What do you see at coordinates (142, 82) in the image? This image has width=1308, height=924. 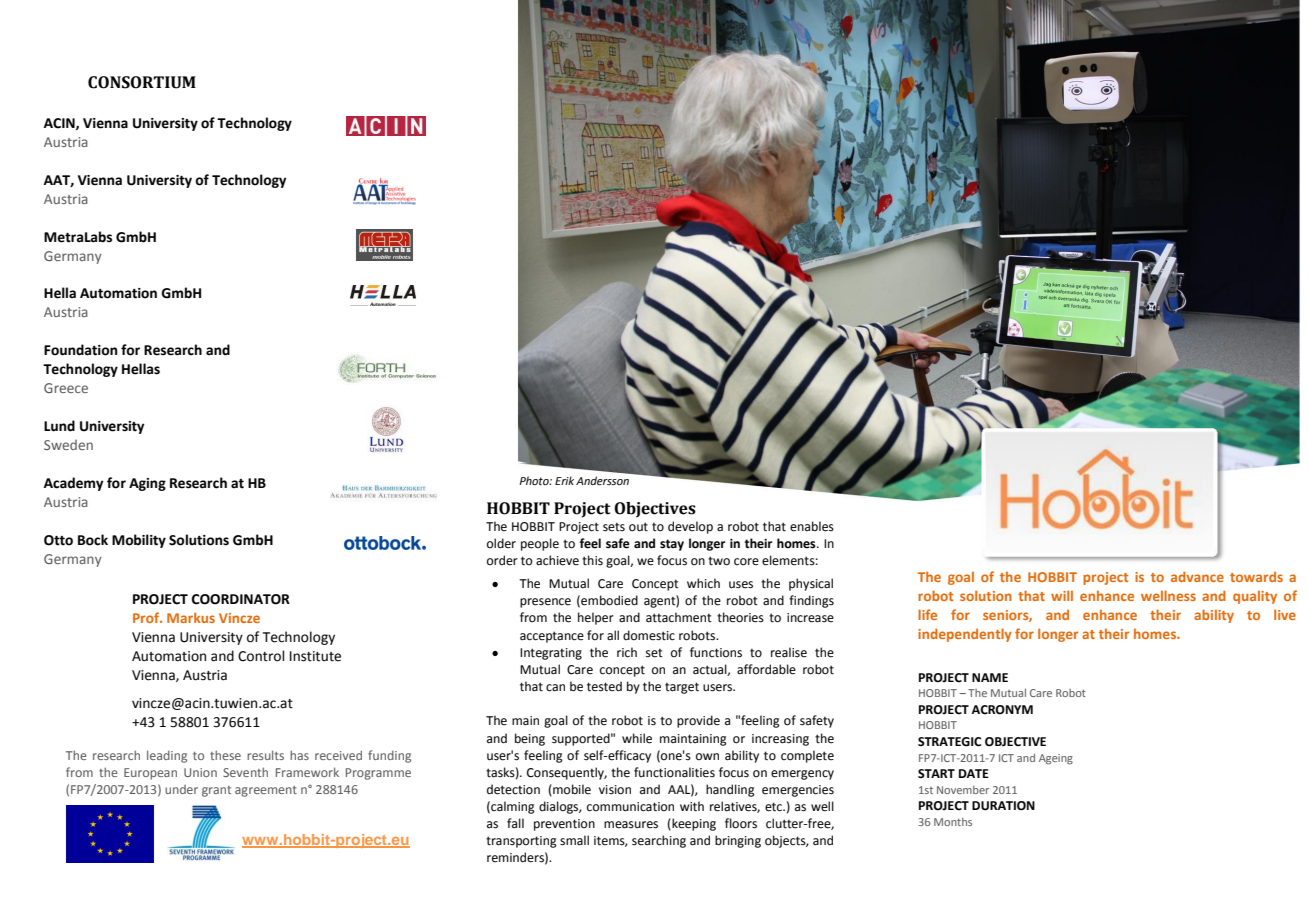 I see `CONSORTIUM` at bounding box center [142, 82].
